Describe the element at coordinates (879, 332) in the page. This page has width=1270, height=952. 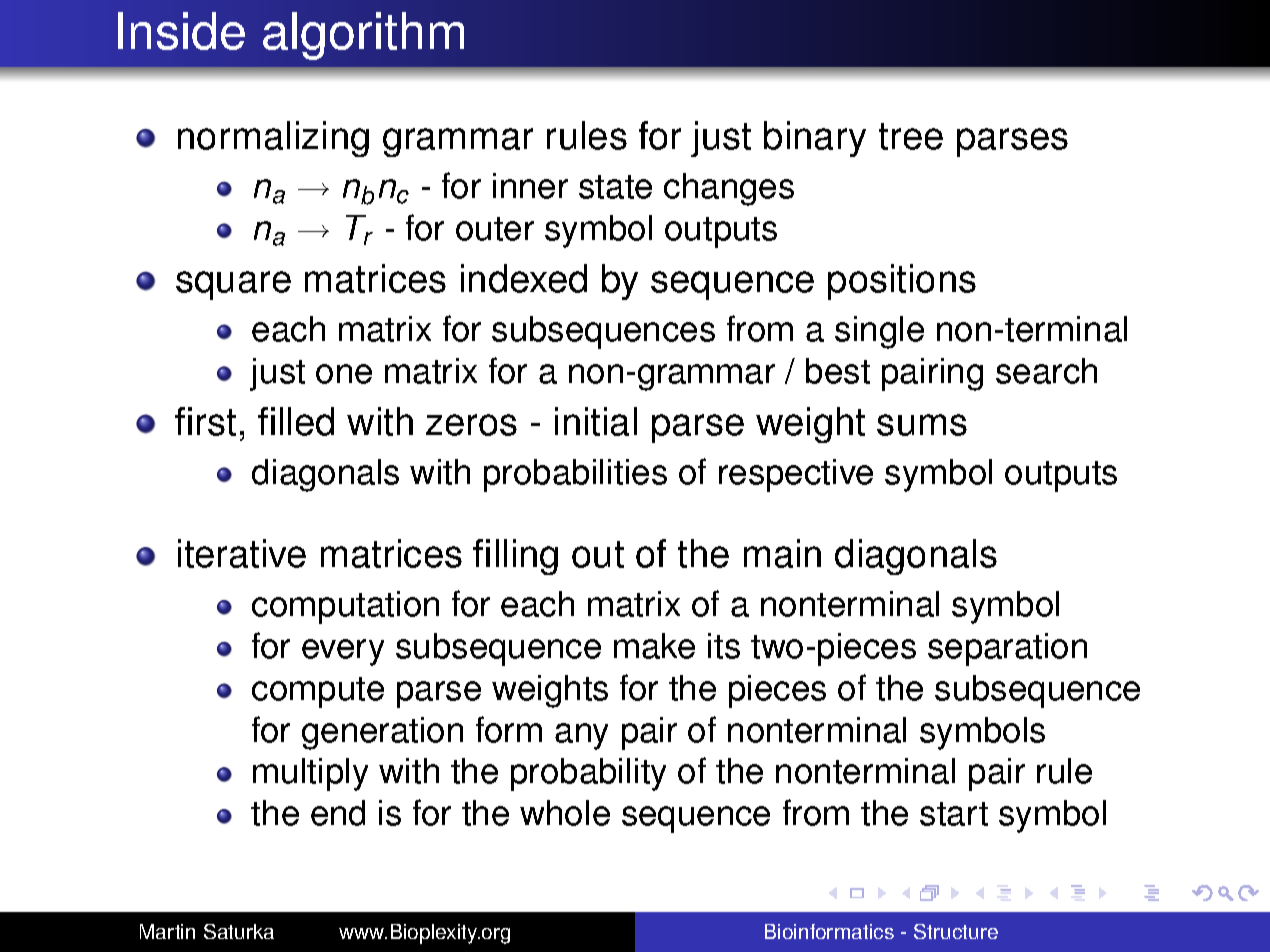
I see `single` at that location.
